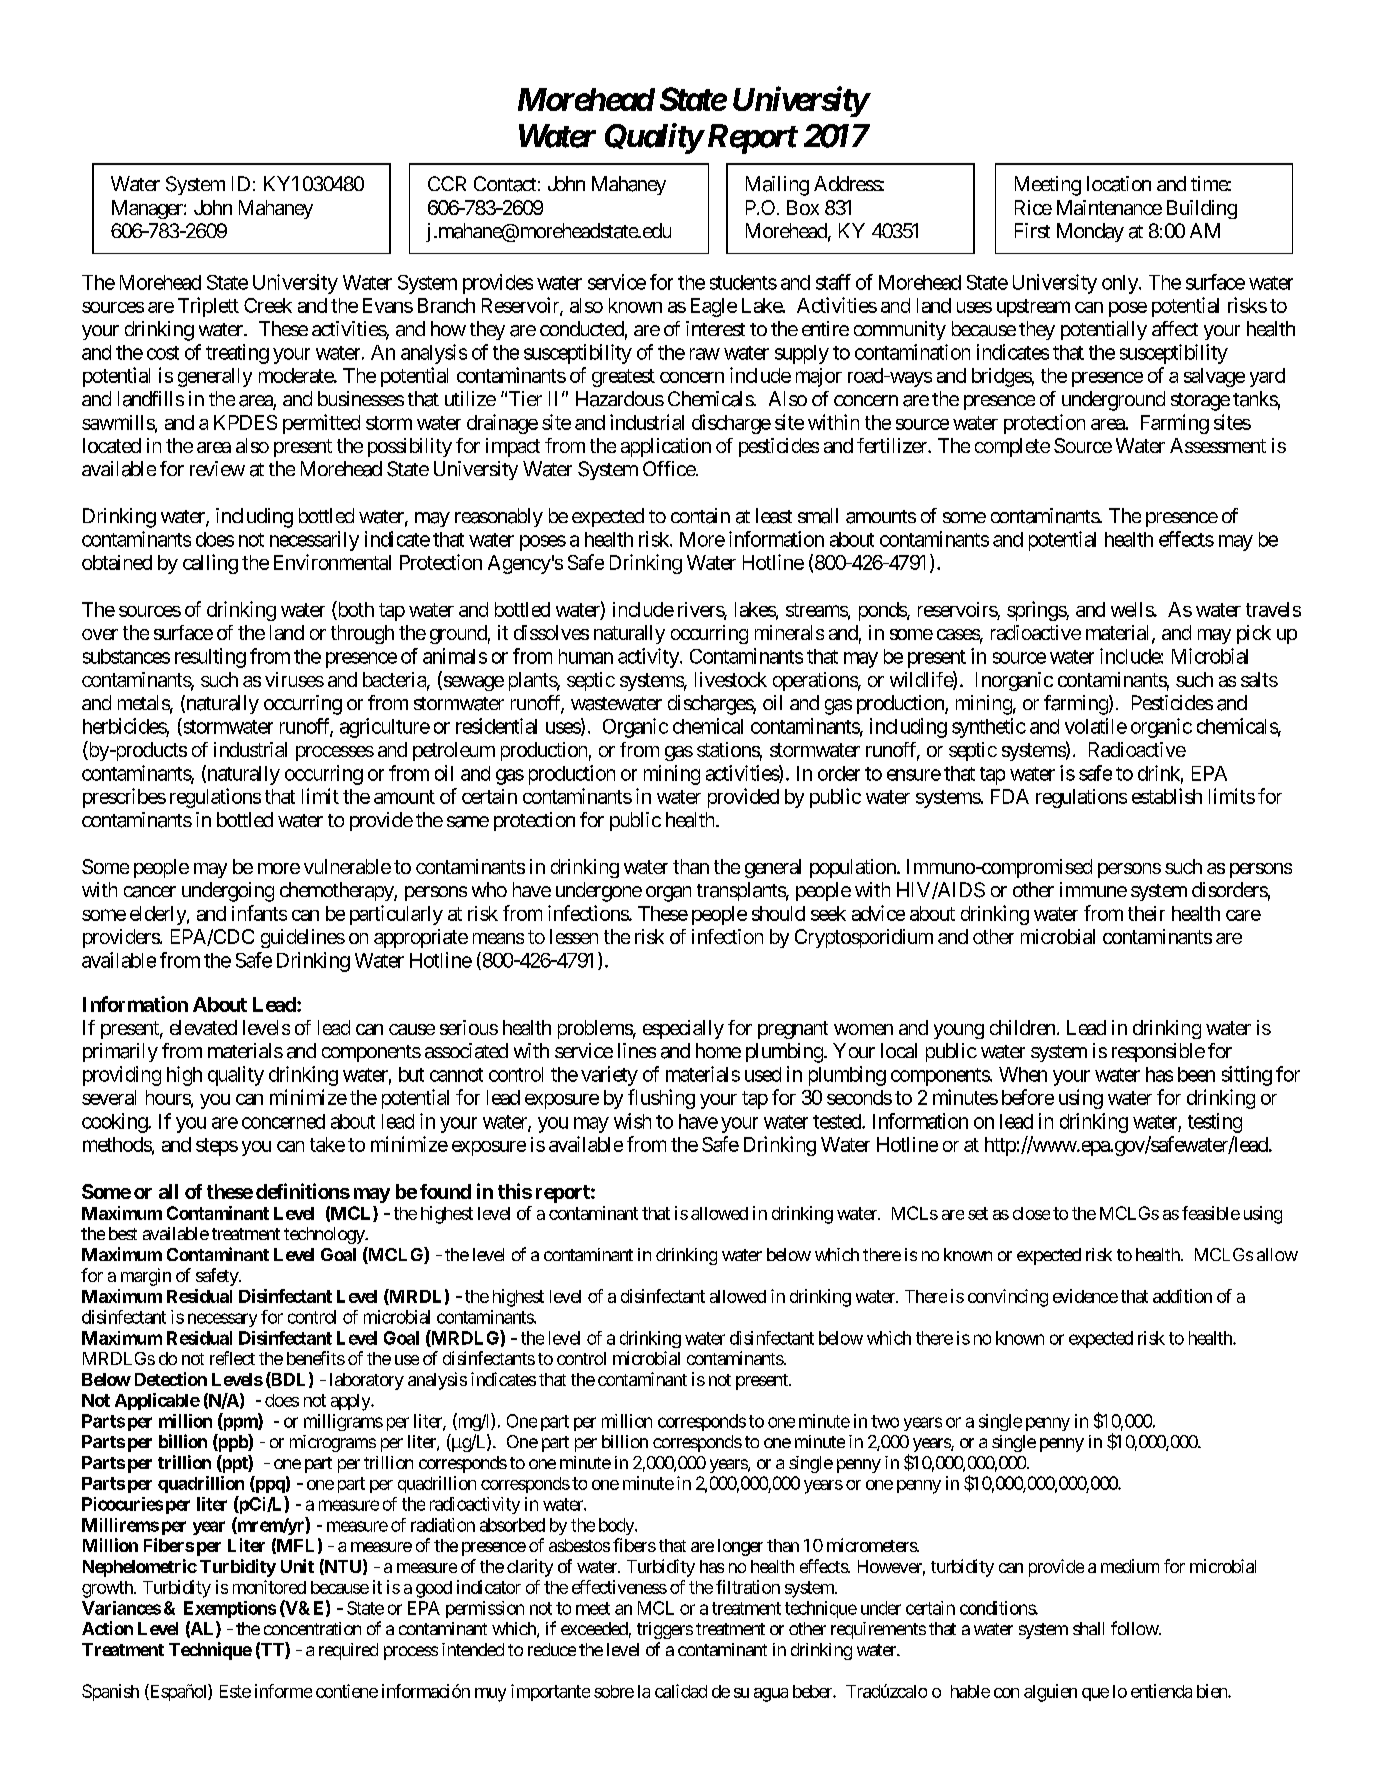 This image has width=1382, height=1789. Describe the element at coordinates (268, 305) in the image. I see `Creek` at that location.
